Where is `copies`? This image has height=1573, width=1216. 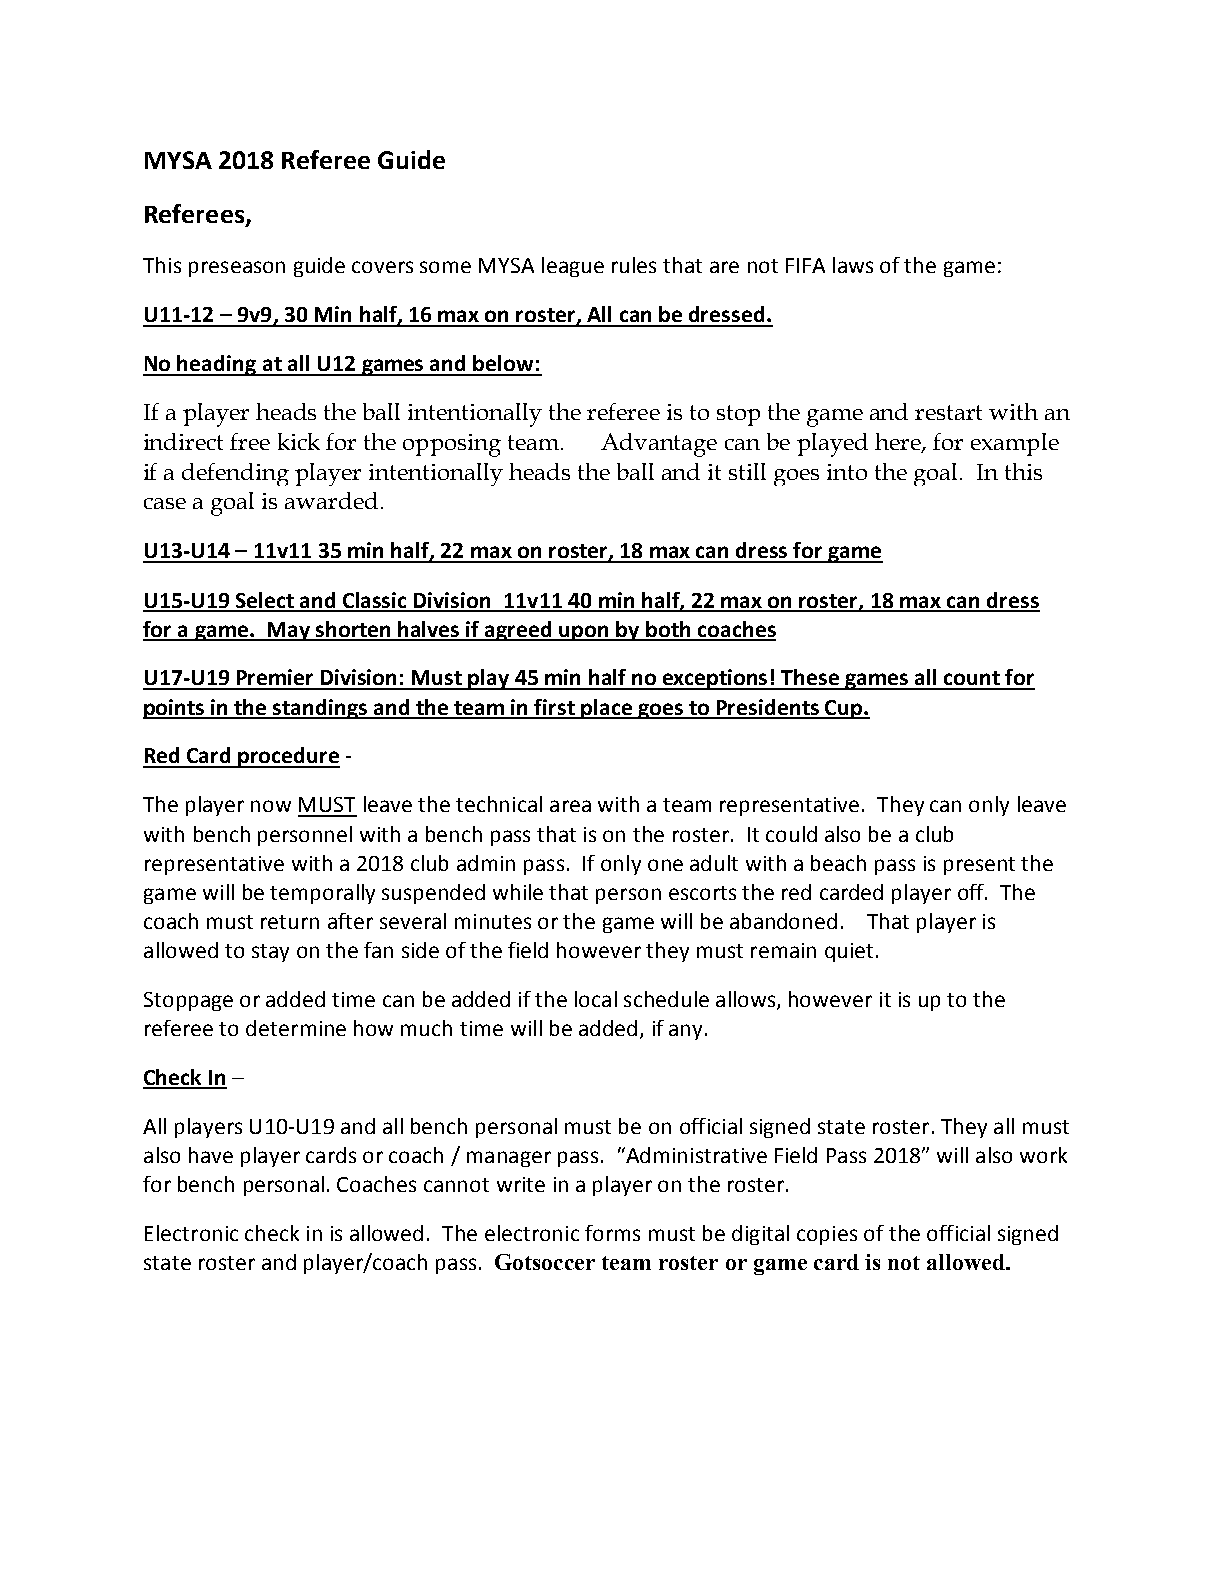 copies is located at coordinates (827, 1235).
